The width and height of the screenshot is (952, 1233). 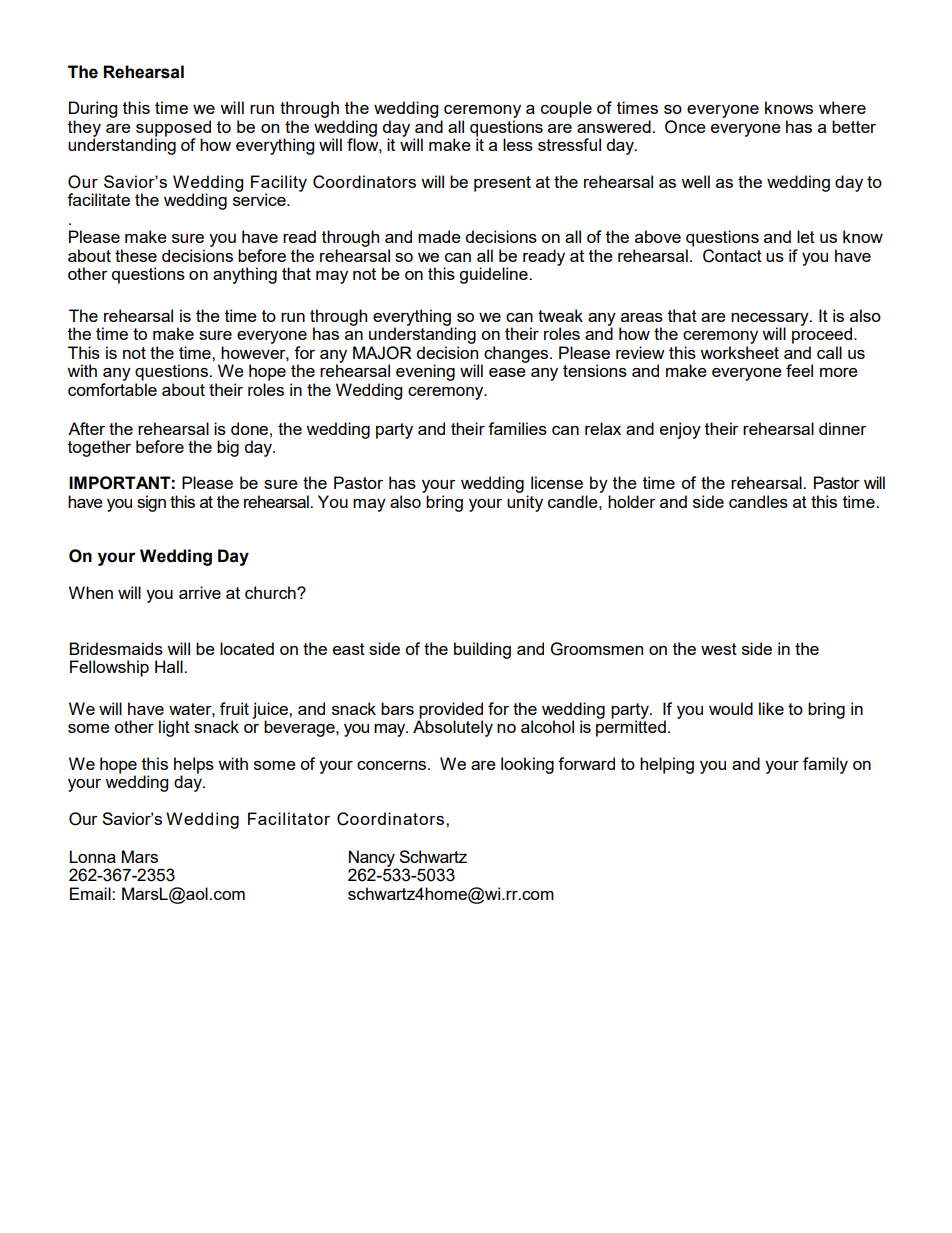 I want to click on provided, so click(x=451, y=710).
